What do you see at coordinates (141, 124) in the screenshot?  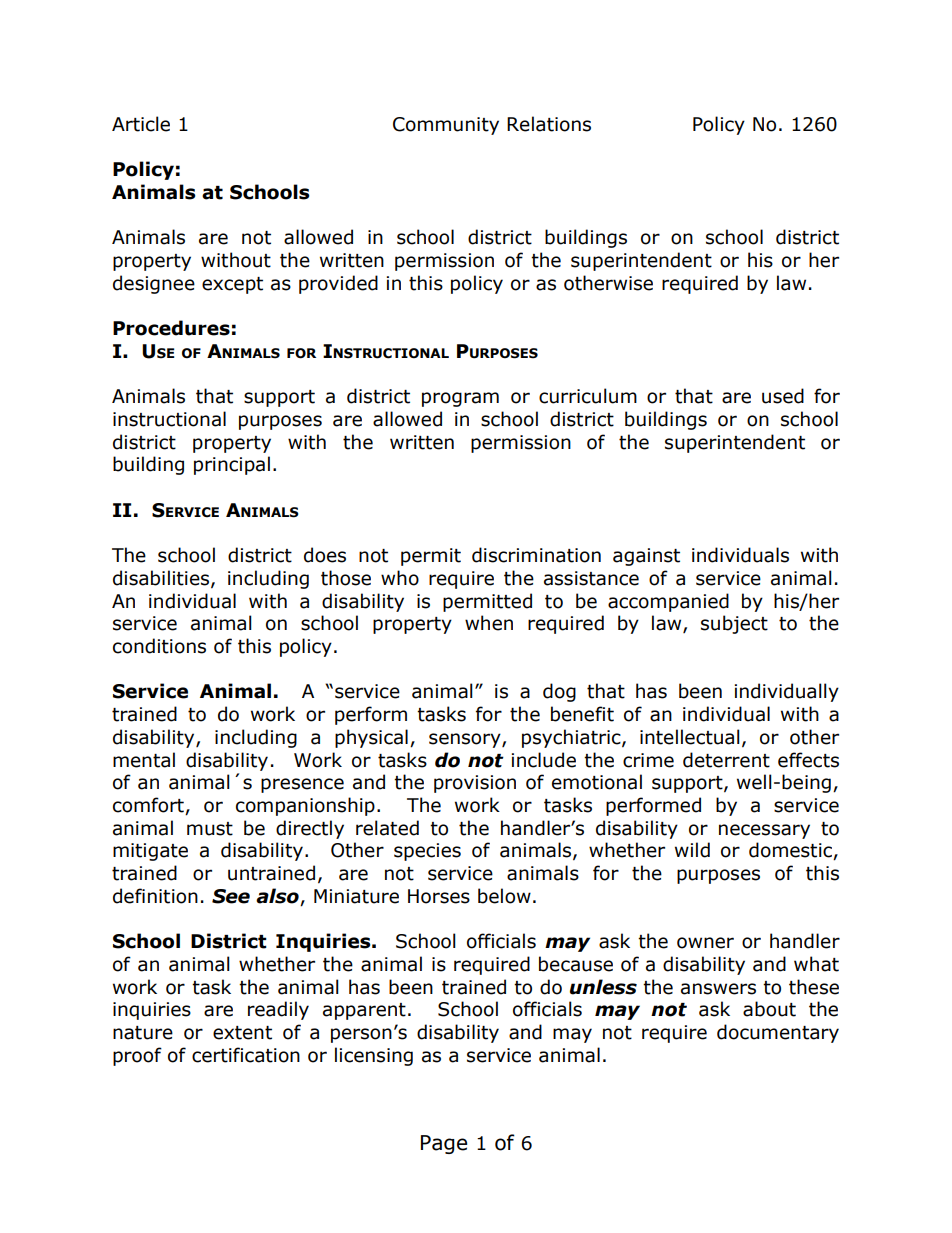 I see `Article` at bounding box center [141, 124].
